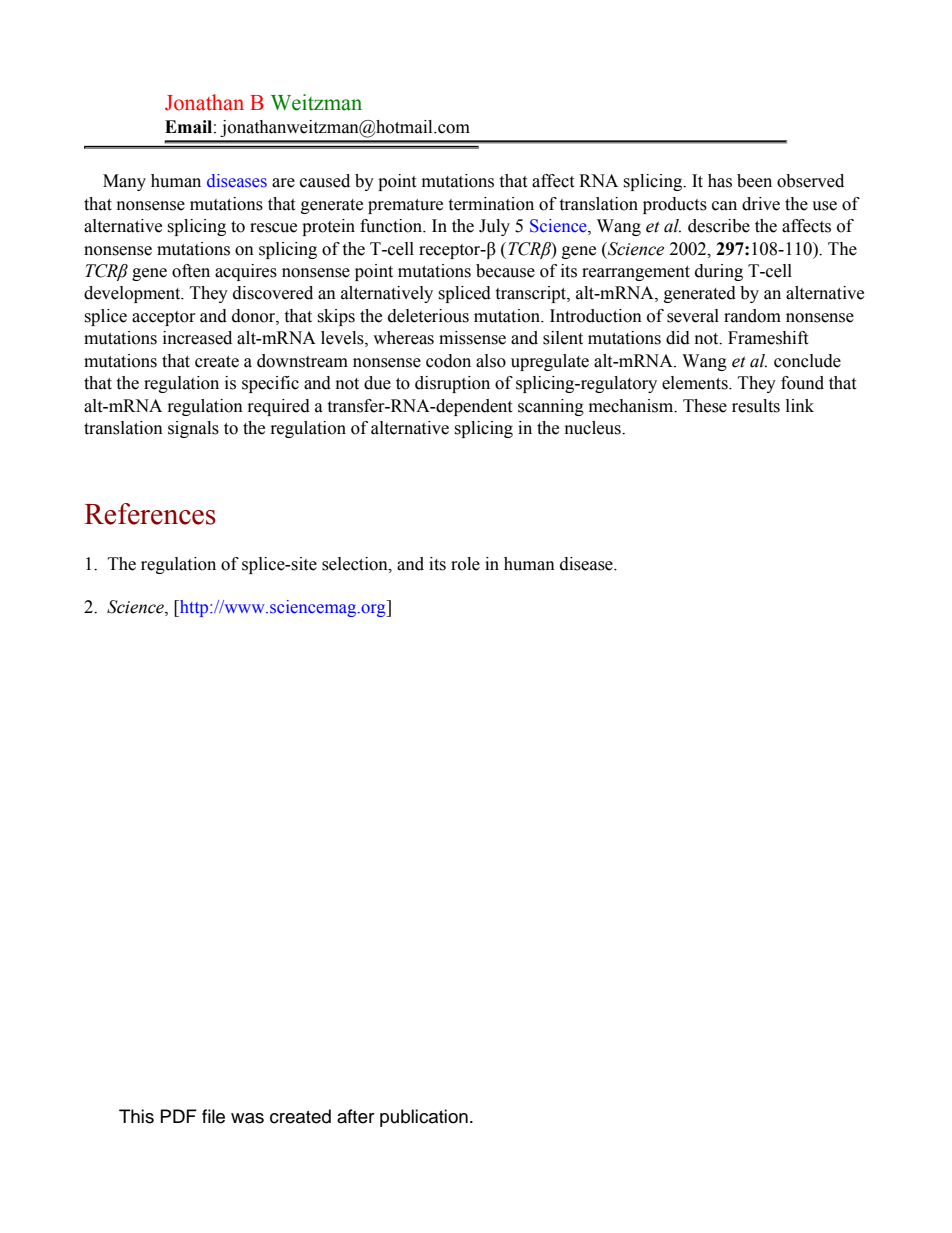  Describe the element at coordinates (491, 204) in the document. I see `termination` at that location.
